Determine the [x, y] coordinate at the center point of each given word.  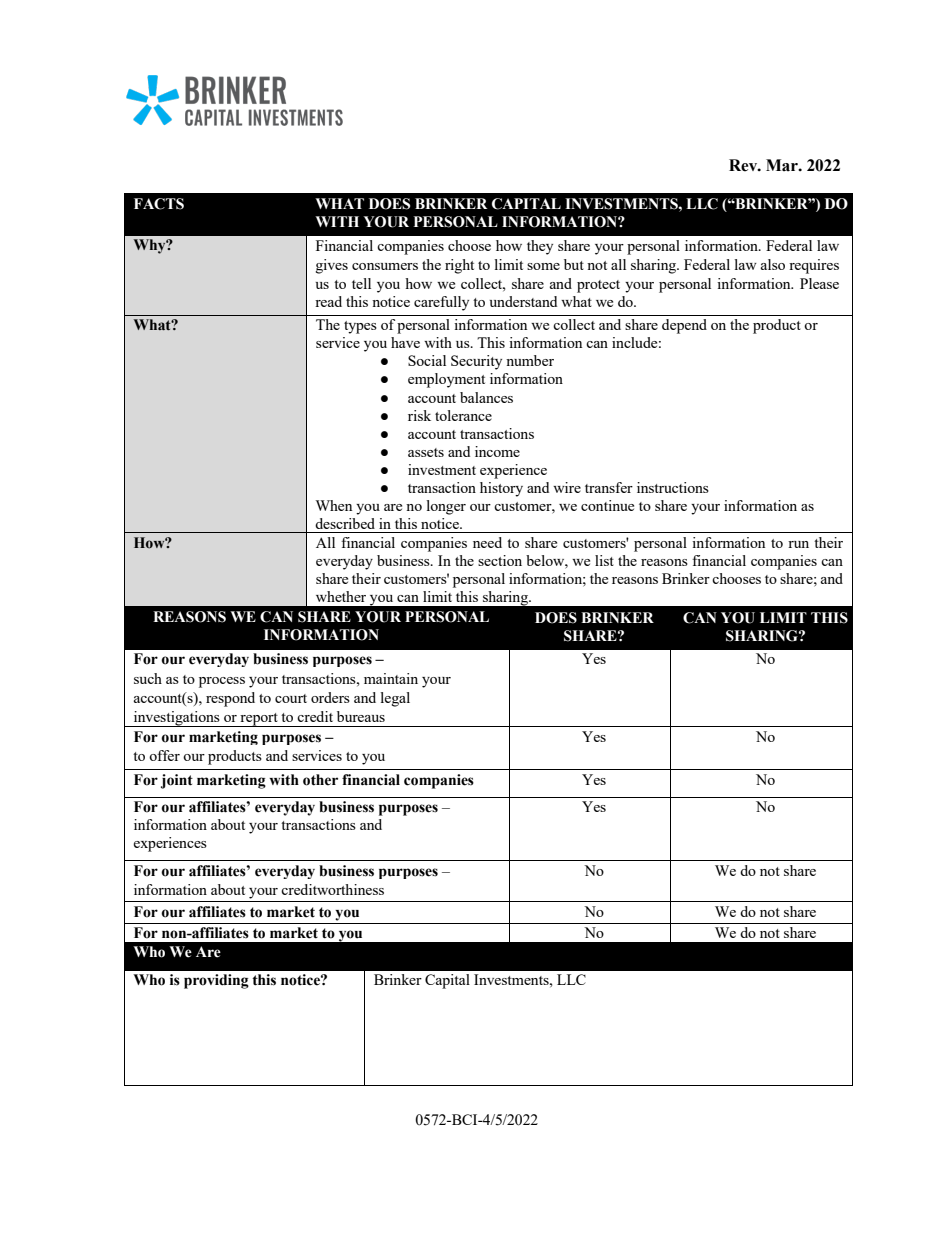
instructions [673, 487]
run [798, 544]
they [540, 247]
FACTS [159, 204]
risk [419, 415]
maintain [391, 678]
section [500, 560]
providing [216, 981]
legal [395, 699]
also [773, 264]
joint [177, 781]
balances [486, 397]
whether [341, 596]
